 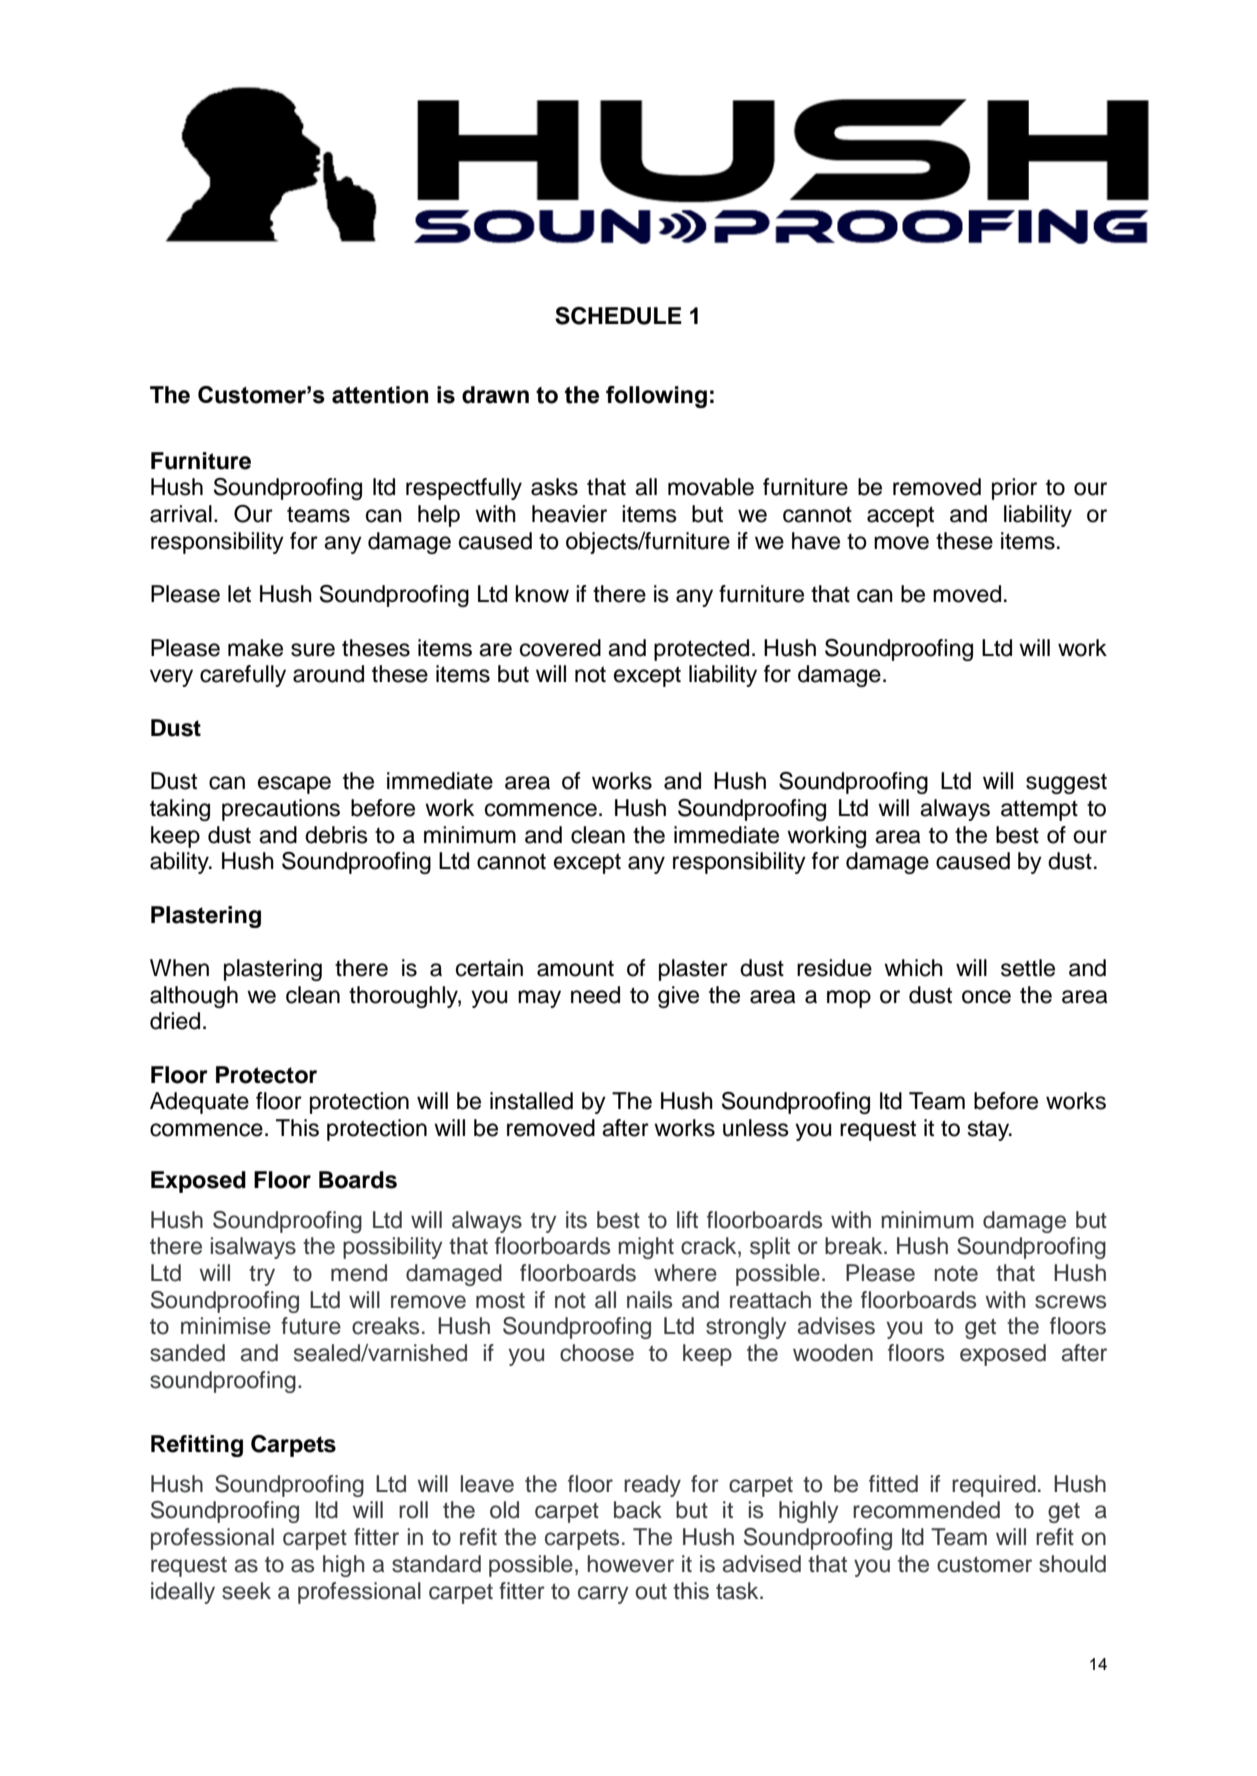 I want to click on covered, so click(x=560, y=648).
